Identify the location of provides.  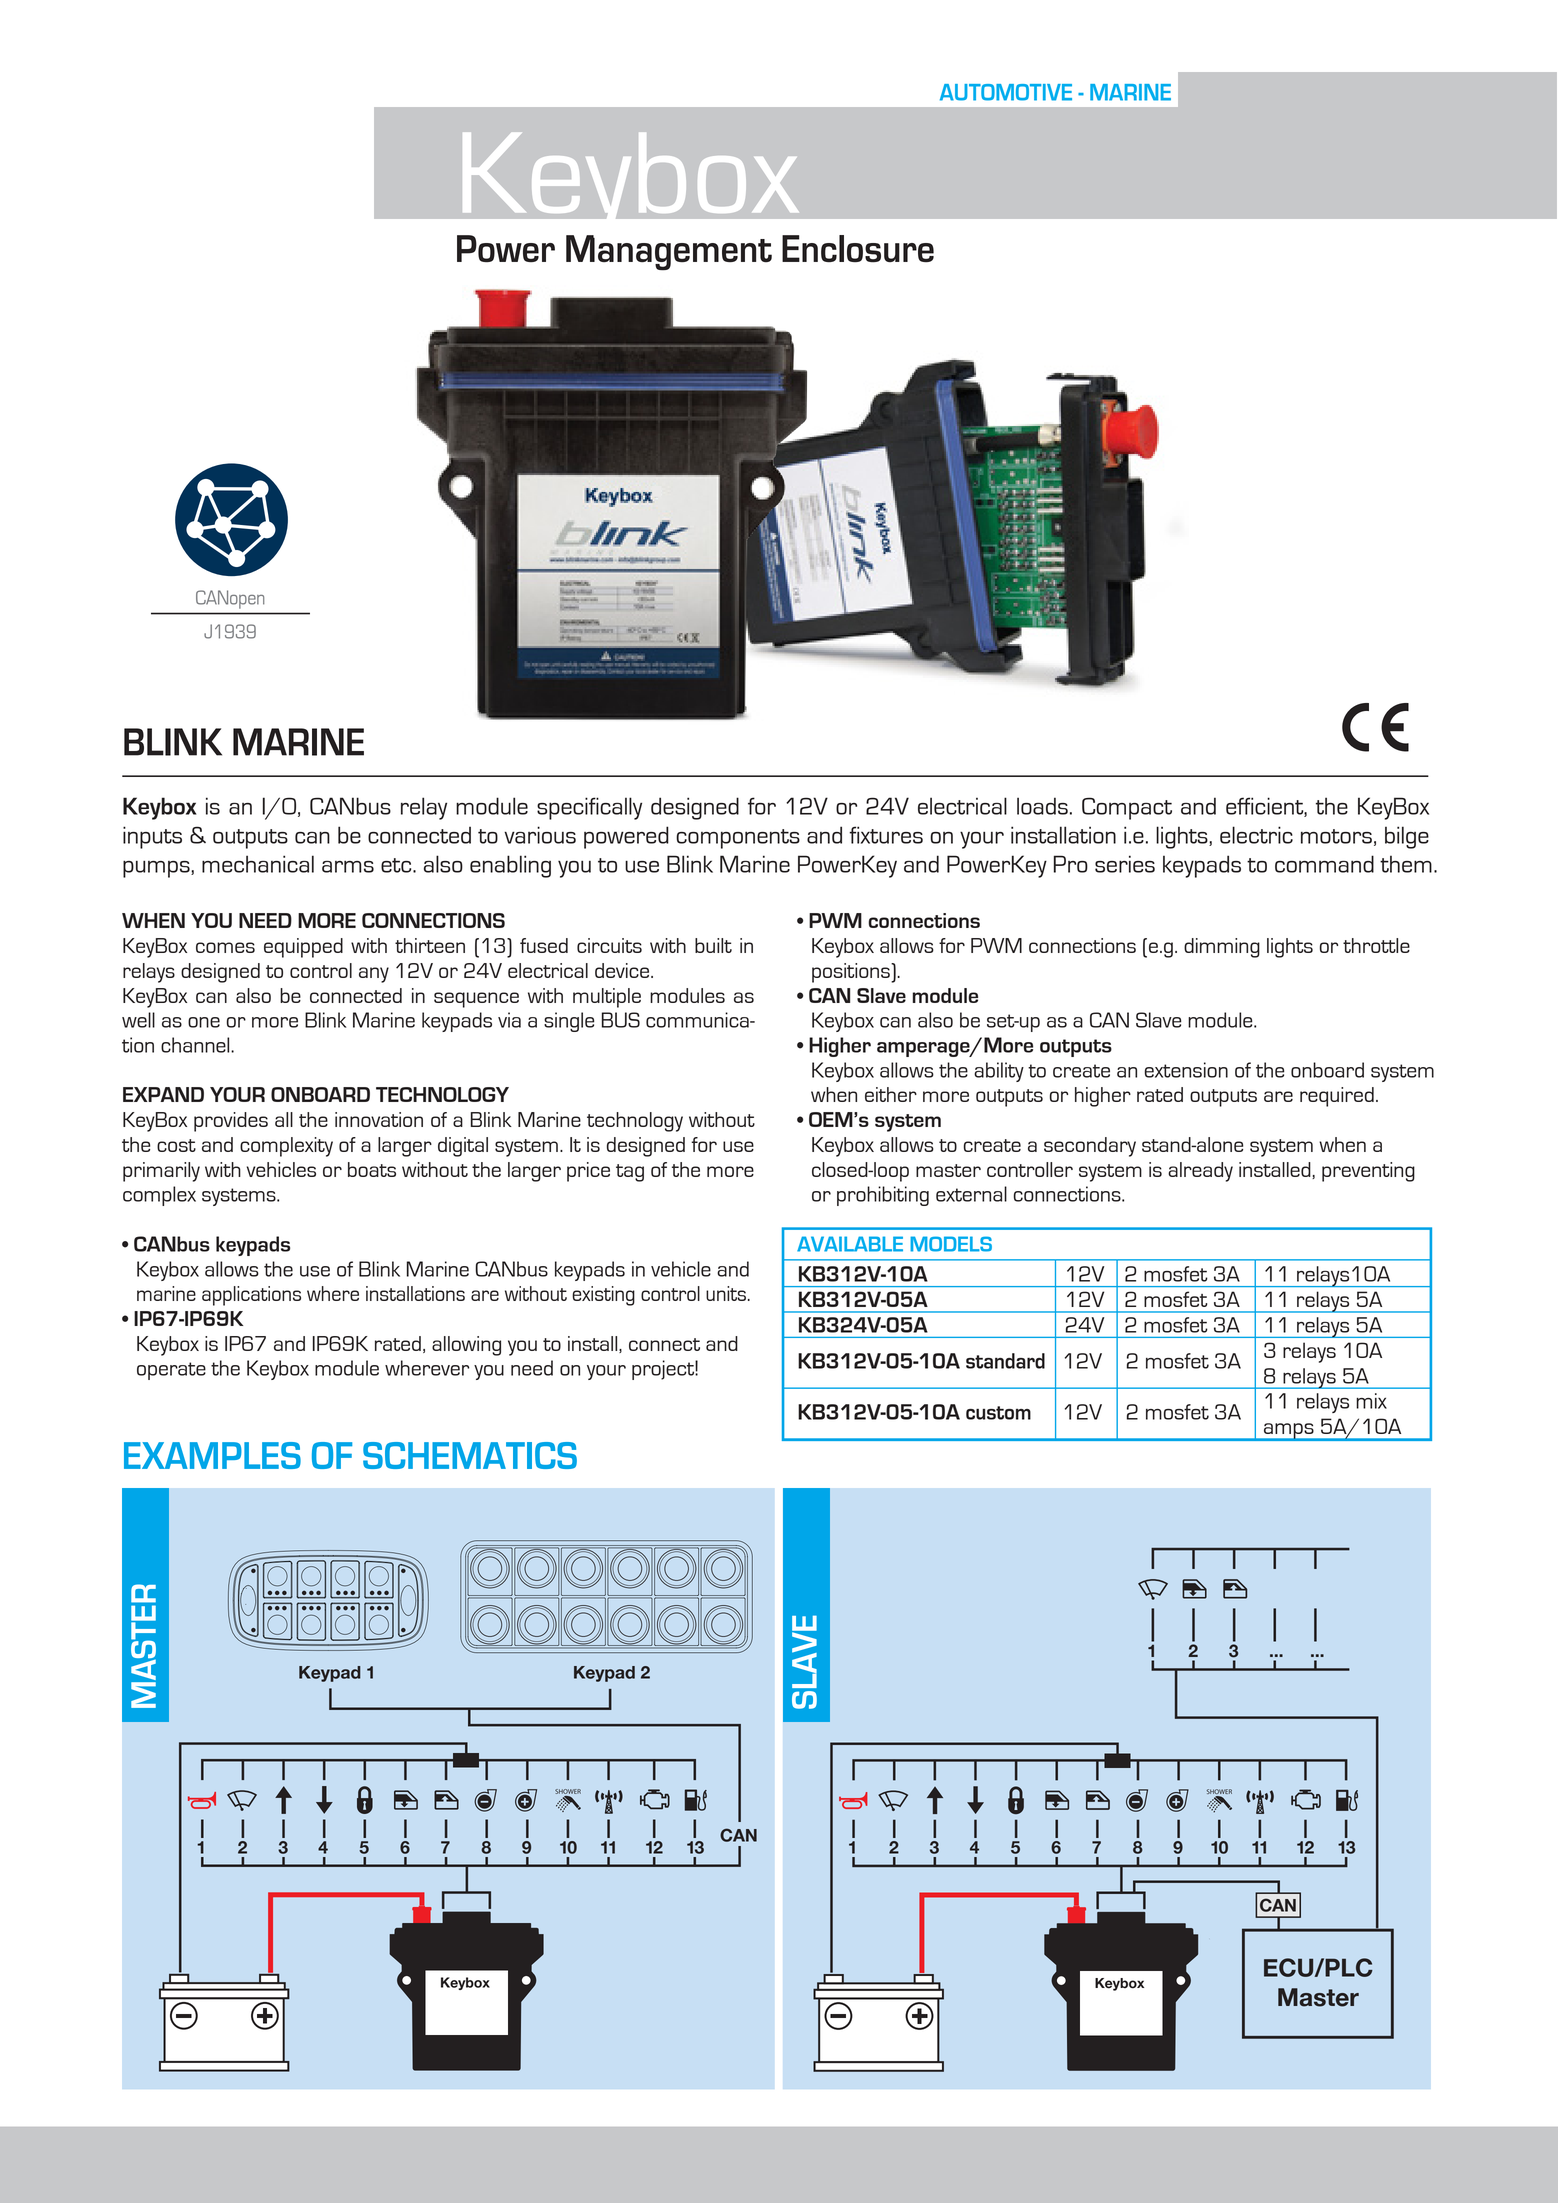
(231, 1122).
